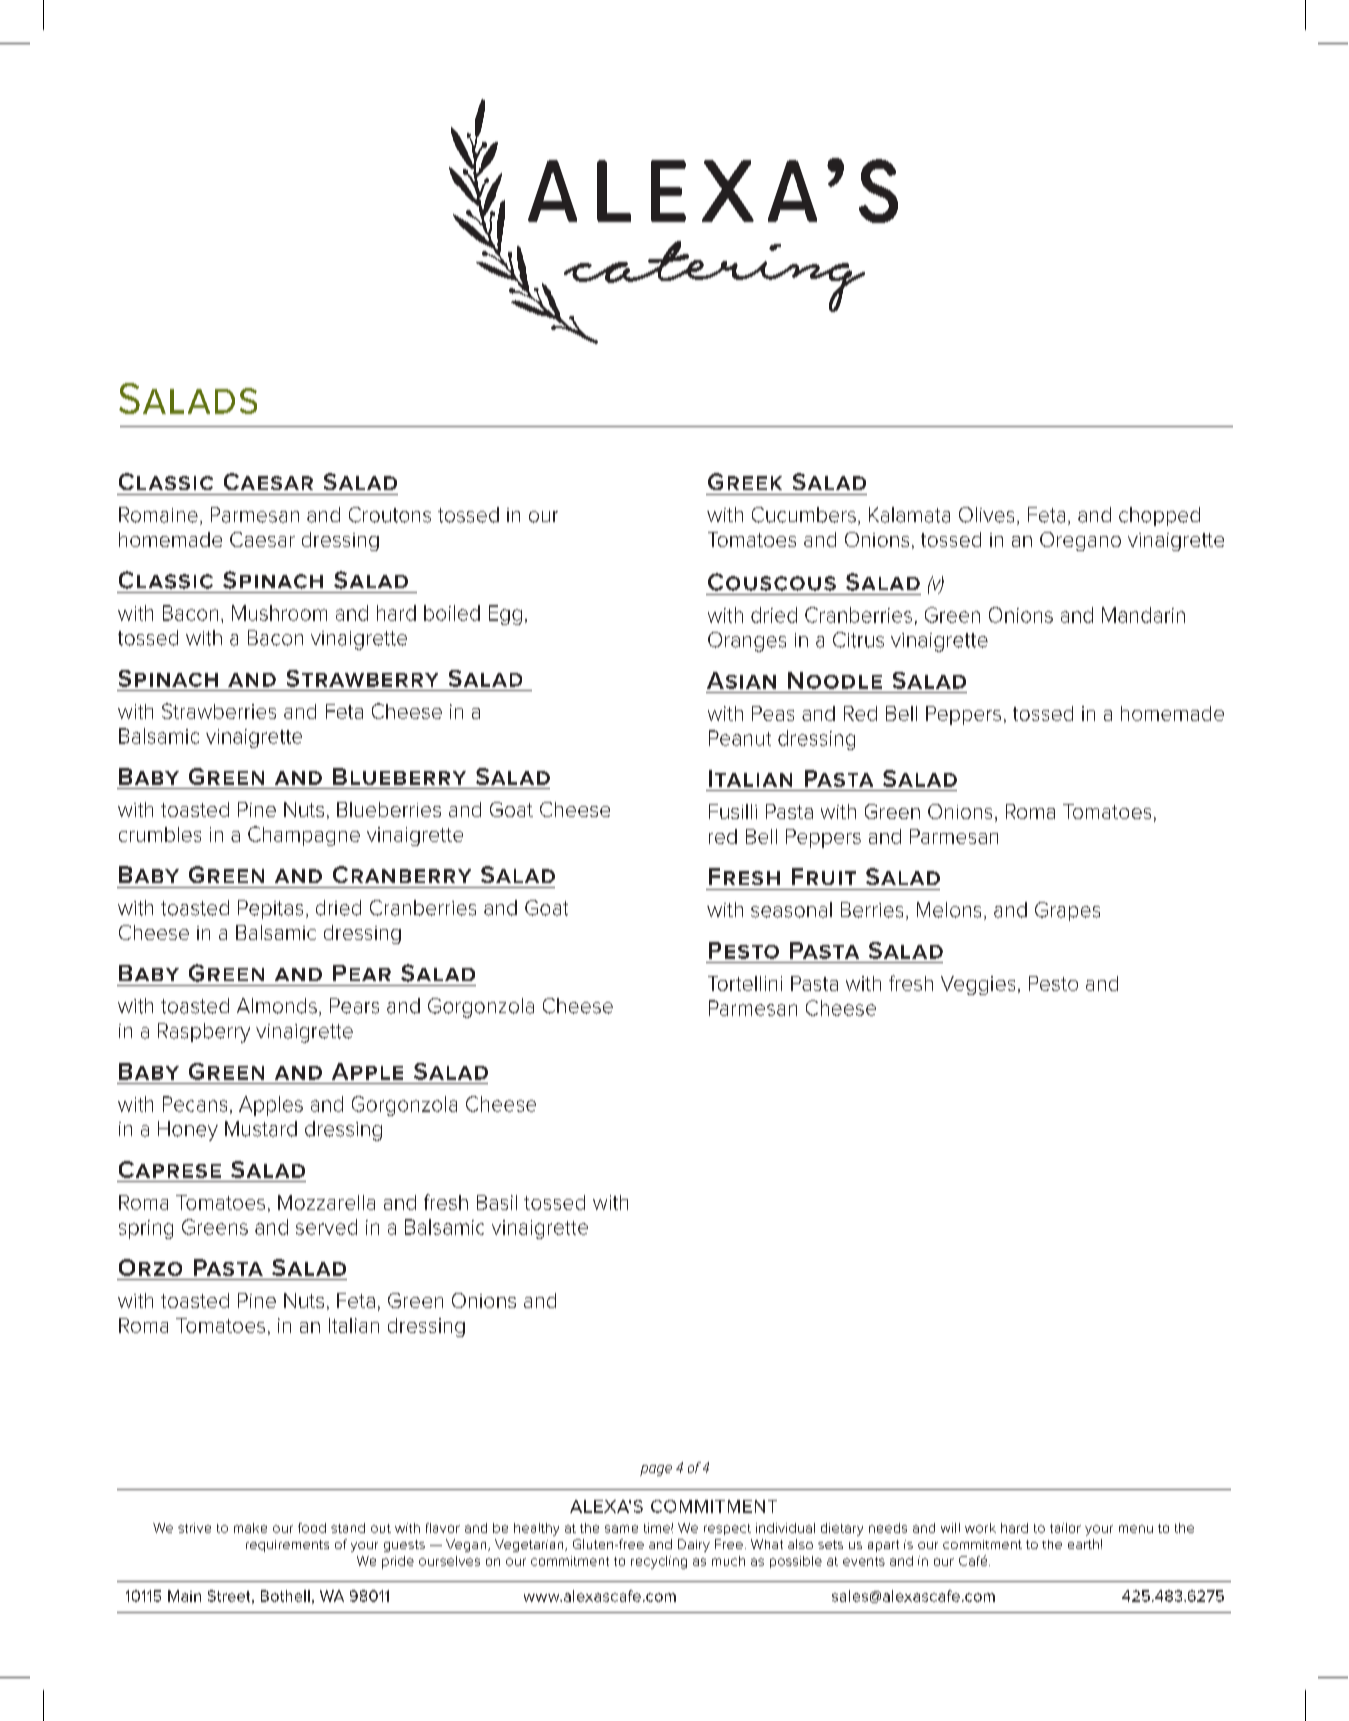  Describe the element at coordinates (390, 515) in the image. I see `Croutons` at that location.
